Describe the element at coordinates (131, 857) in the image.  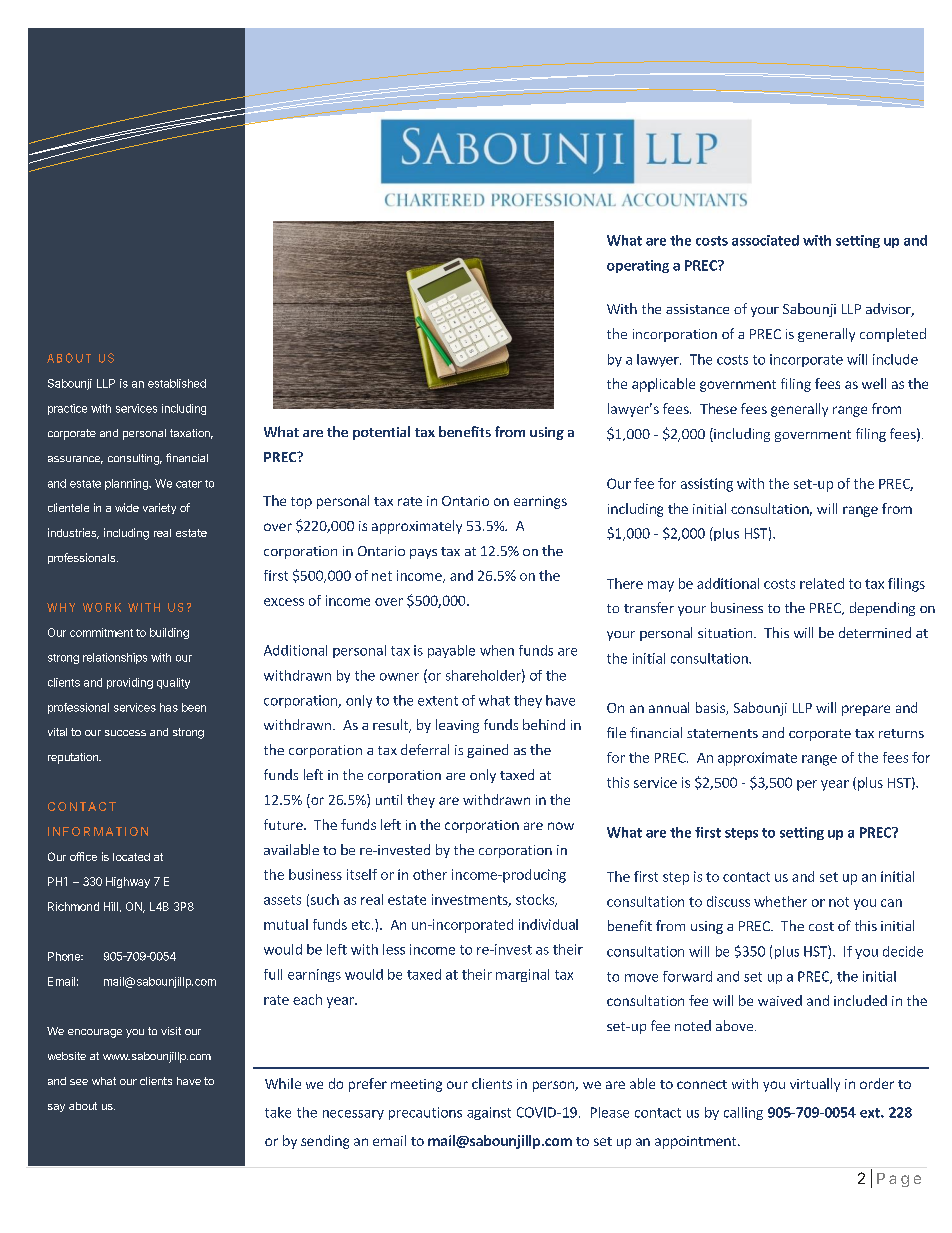
I see `located` at that location.
